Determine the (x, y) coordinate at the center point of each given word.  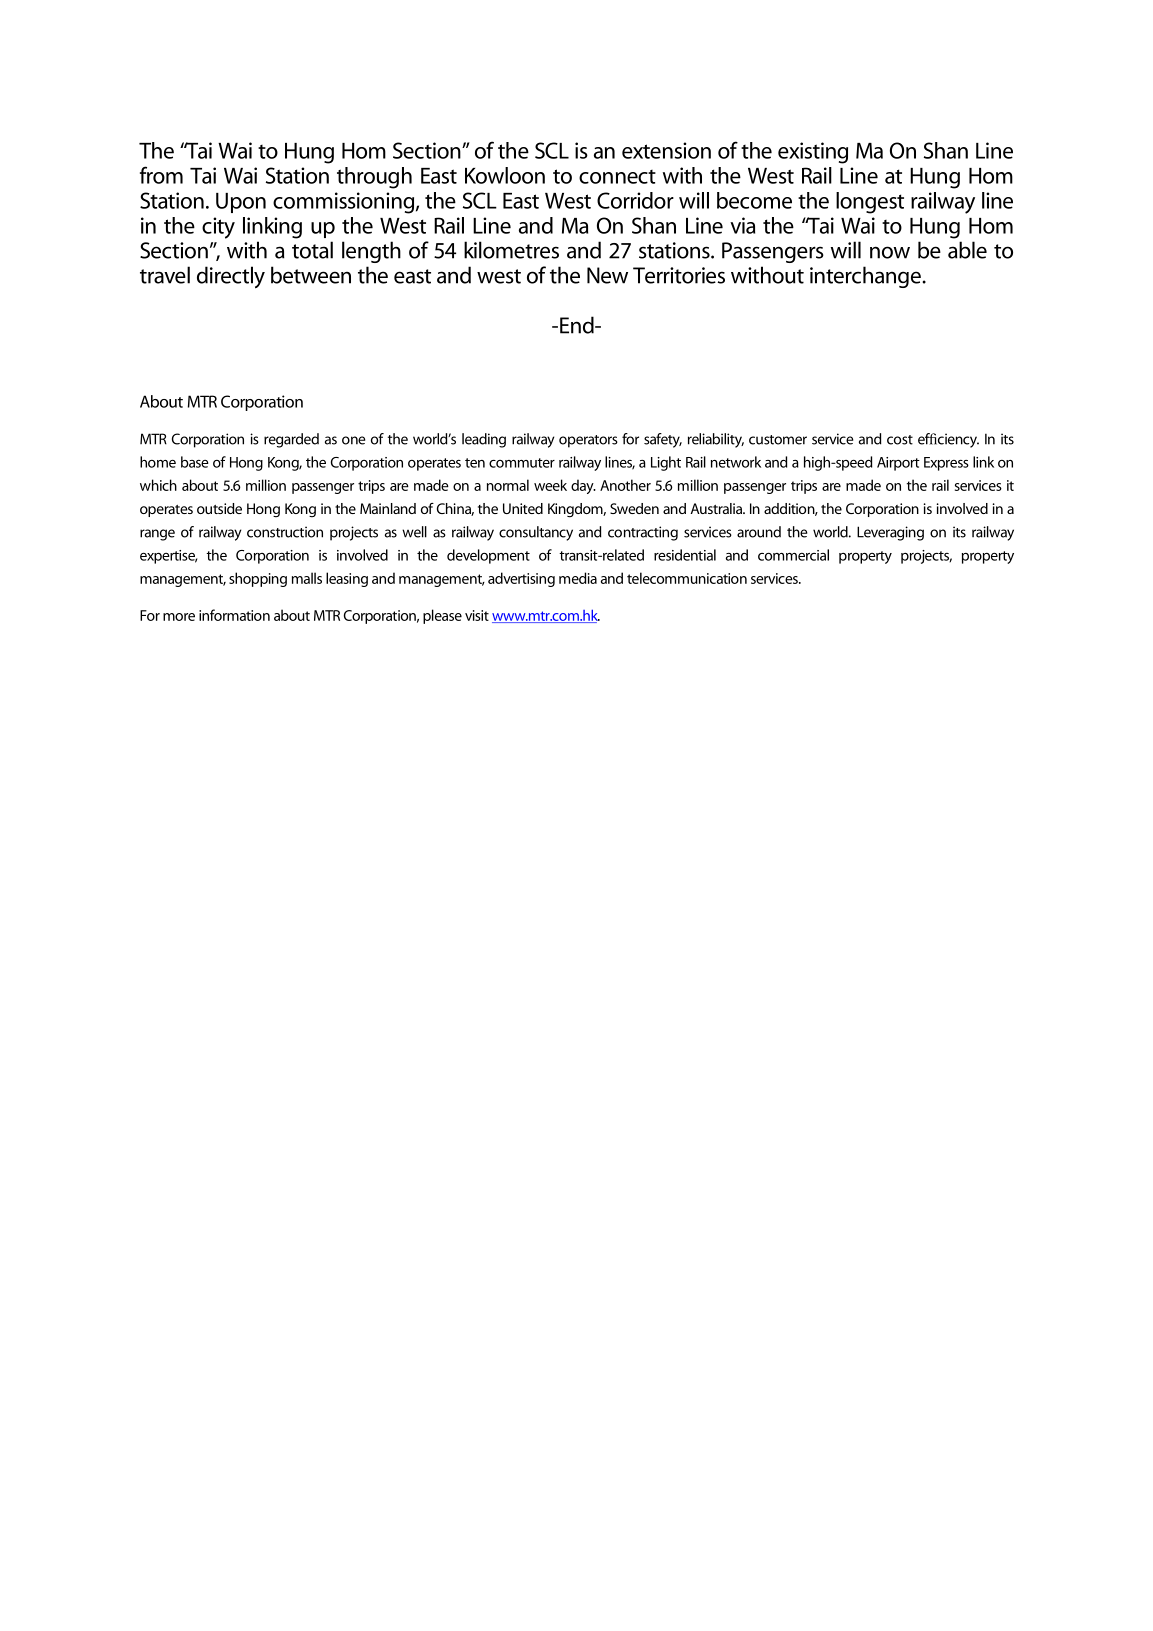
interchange (866, 277)
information (234, 615)
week (550, 485)
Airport (898, 464)
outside (219, 508)
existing (813, 153)
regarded (291, 440)
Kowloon (505, 175)
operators (588, 441)
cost (900, 440)
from (161, 175)
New (607, 275)
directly (231, 277)
